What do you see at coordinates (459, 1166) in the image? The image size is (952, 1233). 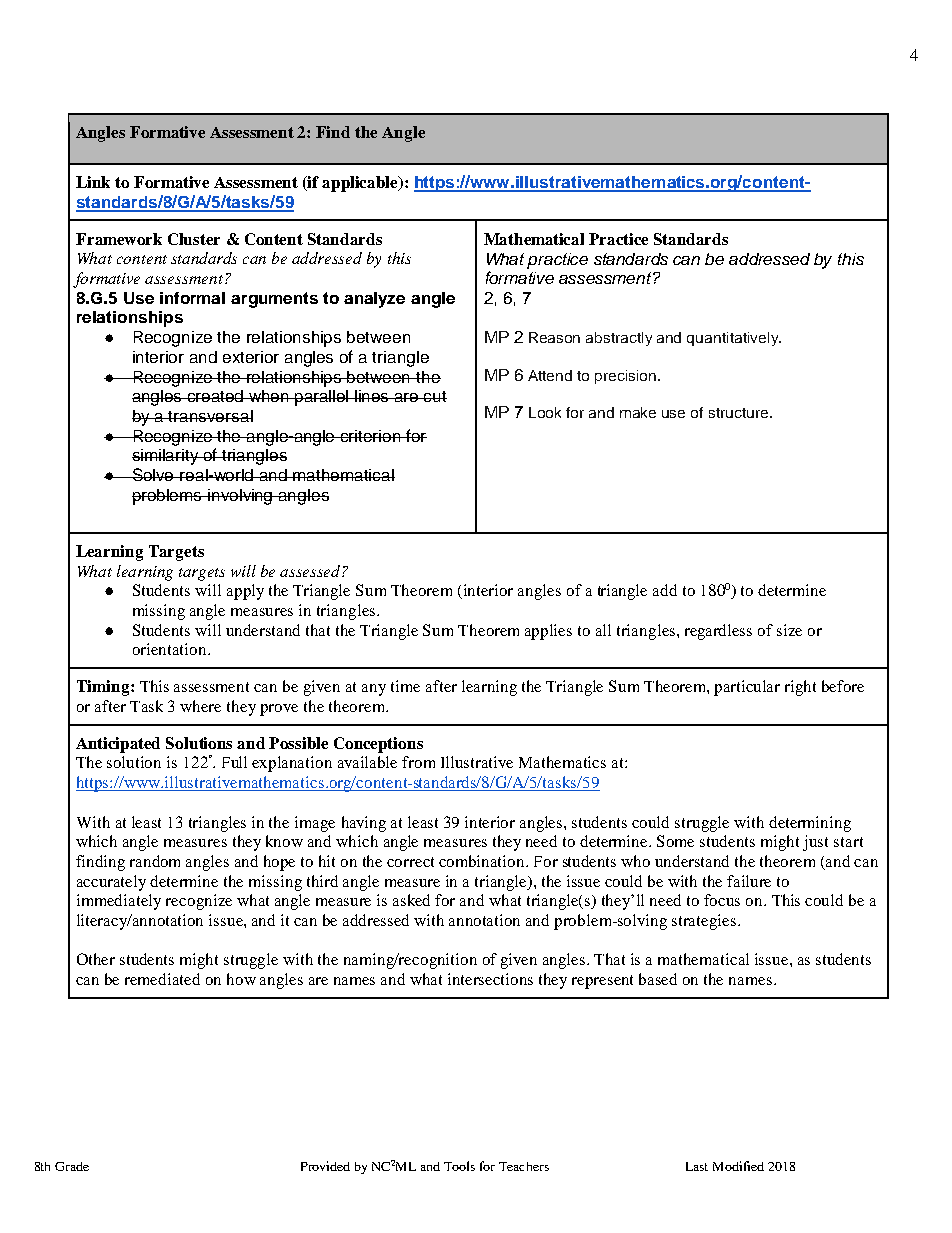 I see `Tools` at bounding box center [459, 1166].
